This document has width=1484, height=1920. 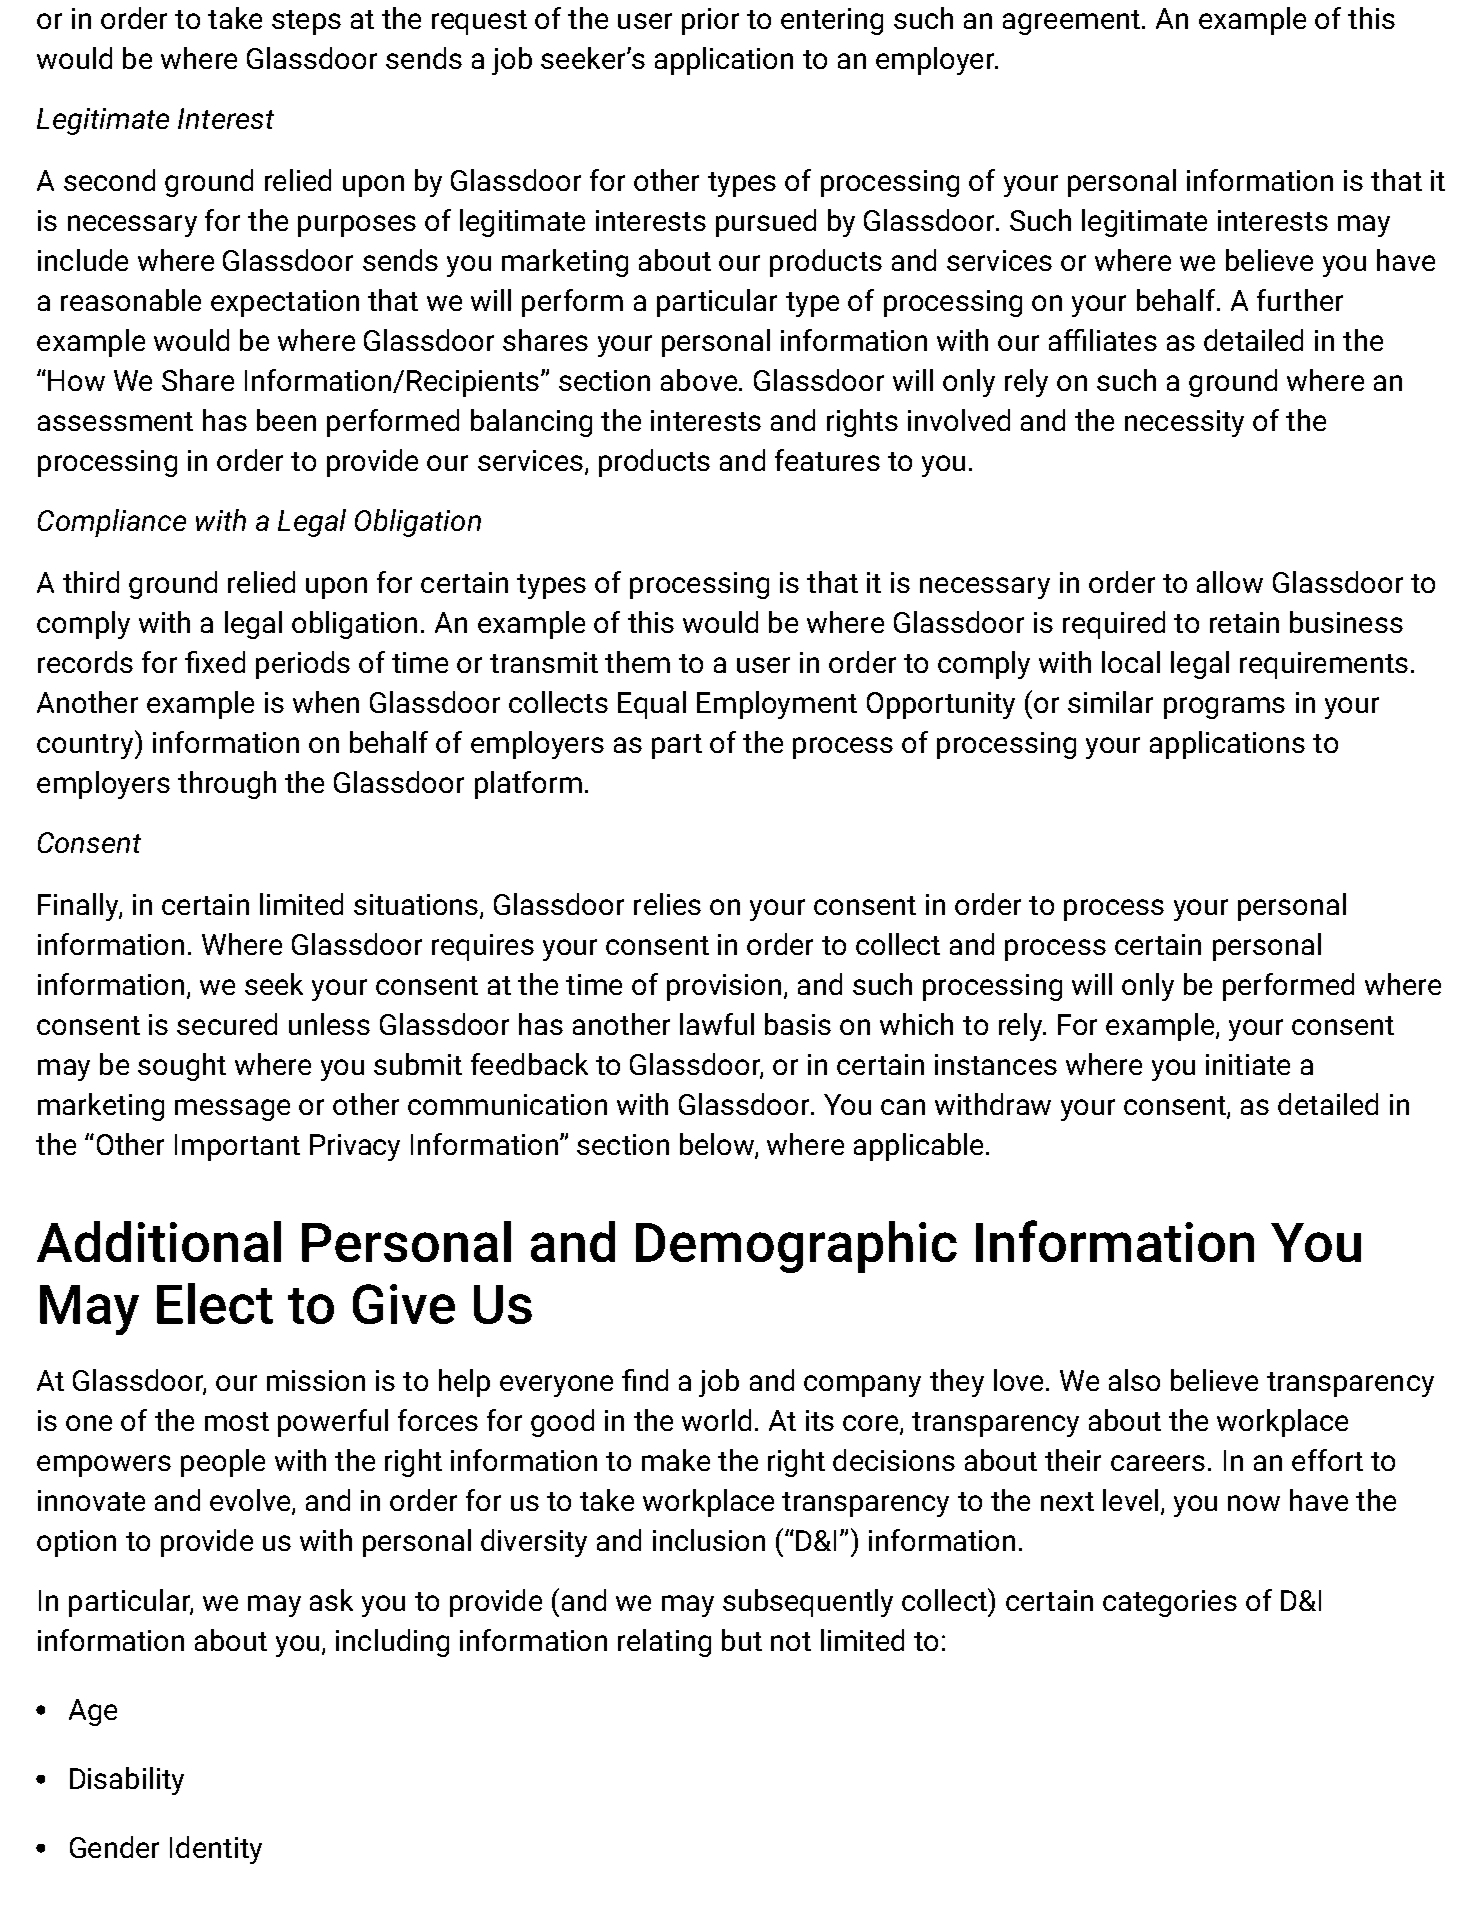 I want to click on agreement, so click(x=1071, y=22).
